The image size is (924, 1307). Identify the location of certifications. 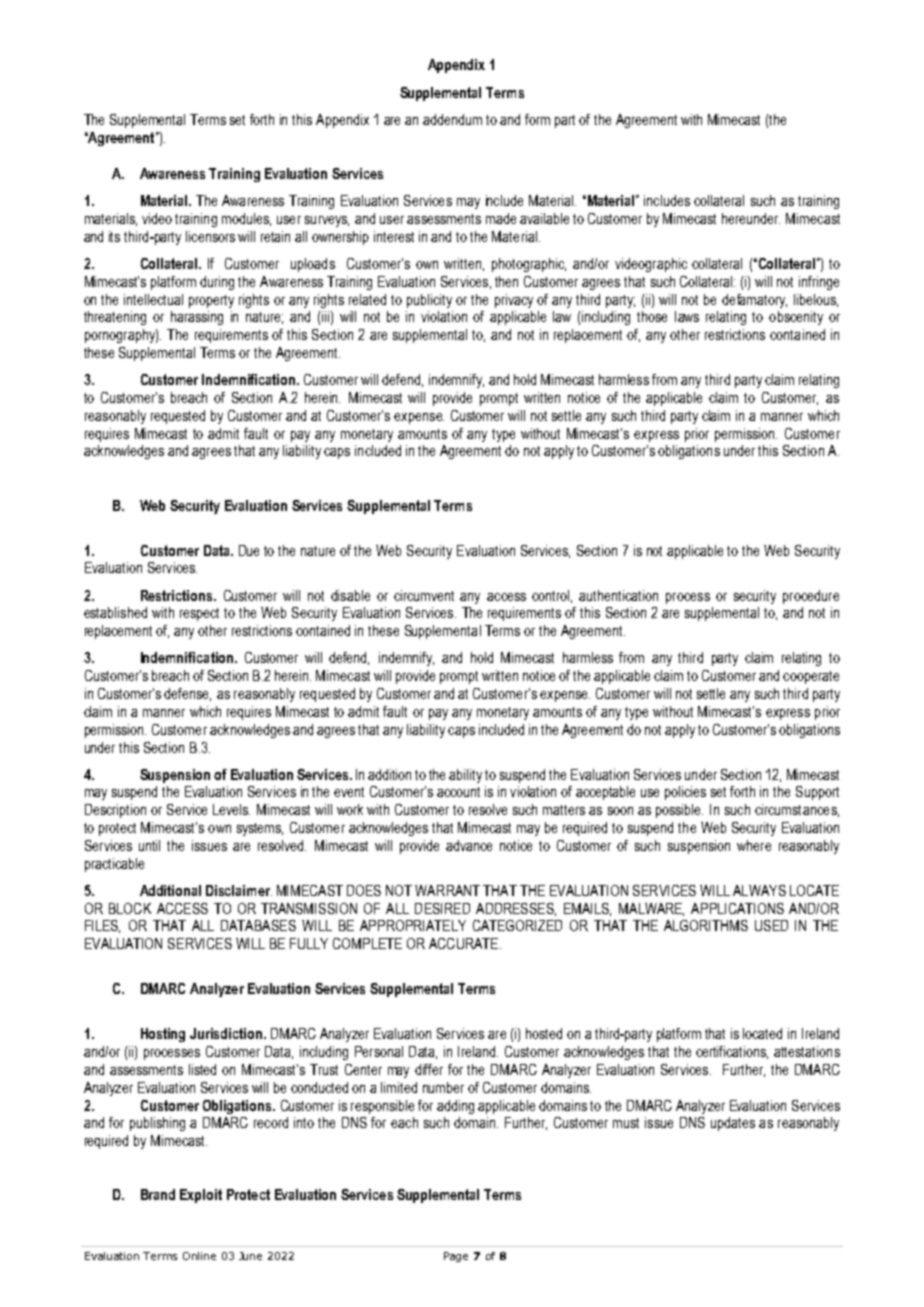
(732, 1052).
